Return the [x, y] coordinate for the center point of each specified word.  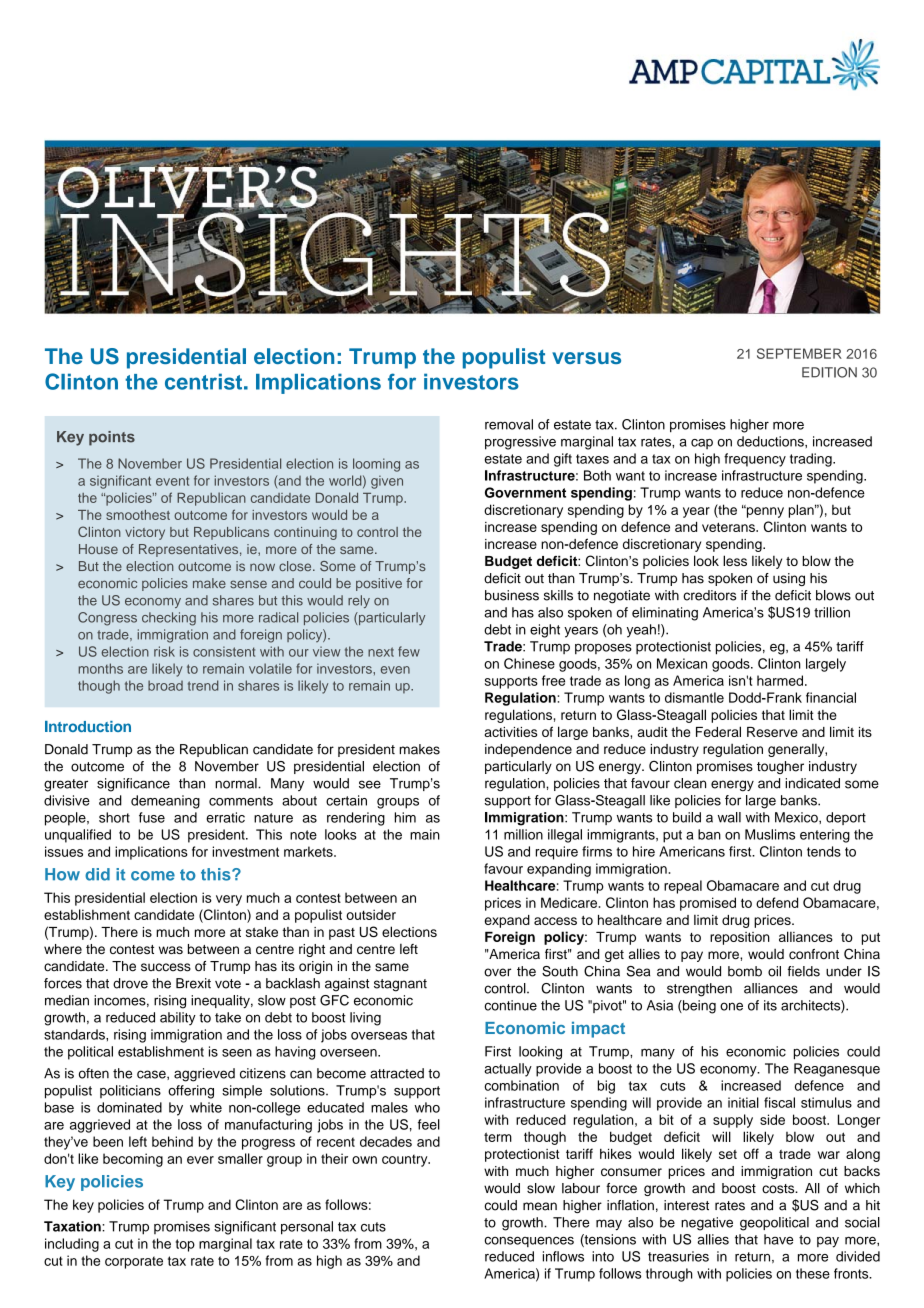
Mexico [797, 818]
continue [510, 1005]
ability [178, 1019]
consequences [529, 1241]
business [512, 595]
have [778, 1239]
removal [509, 424]
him [405, 817]
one [731, 1006]
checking [169, 619]
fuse [152, 817]
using [789, 579]
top [185, 1245]
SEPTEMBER [799, 353]
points [112, 438]
